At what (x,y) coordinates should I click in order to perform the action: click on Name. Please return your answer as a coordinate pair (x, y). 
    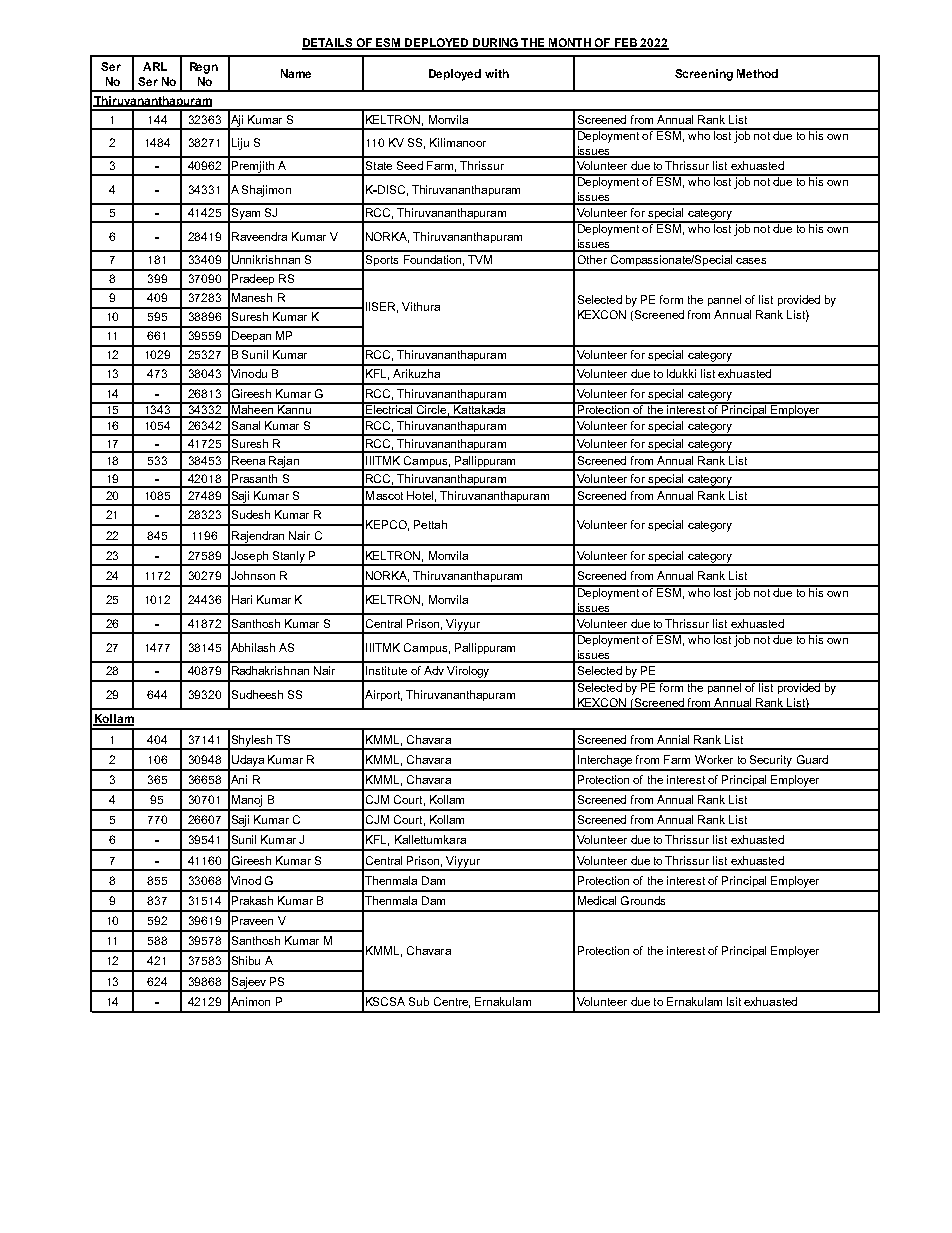
    Looking at the image, I should click on (296, 73).
